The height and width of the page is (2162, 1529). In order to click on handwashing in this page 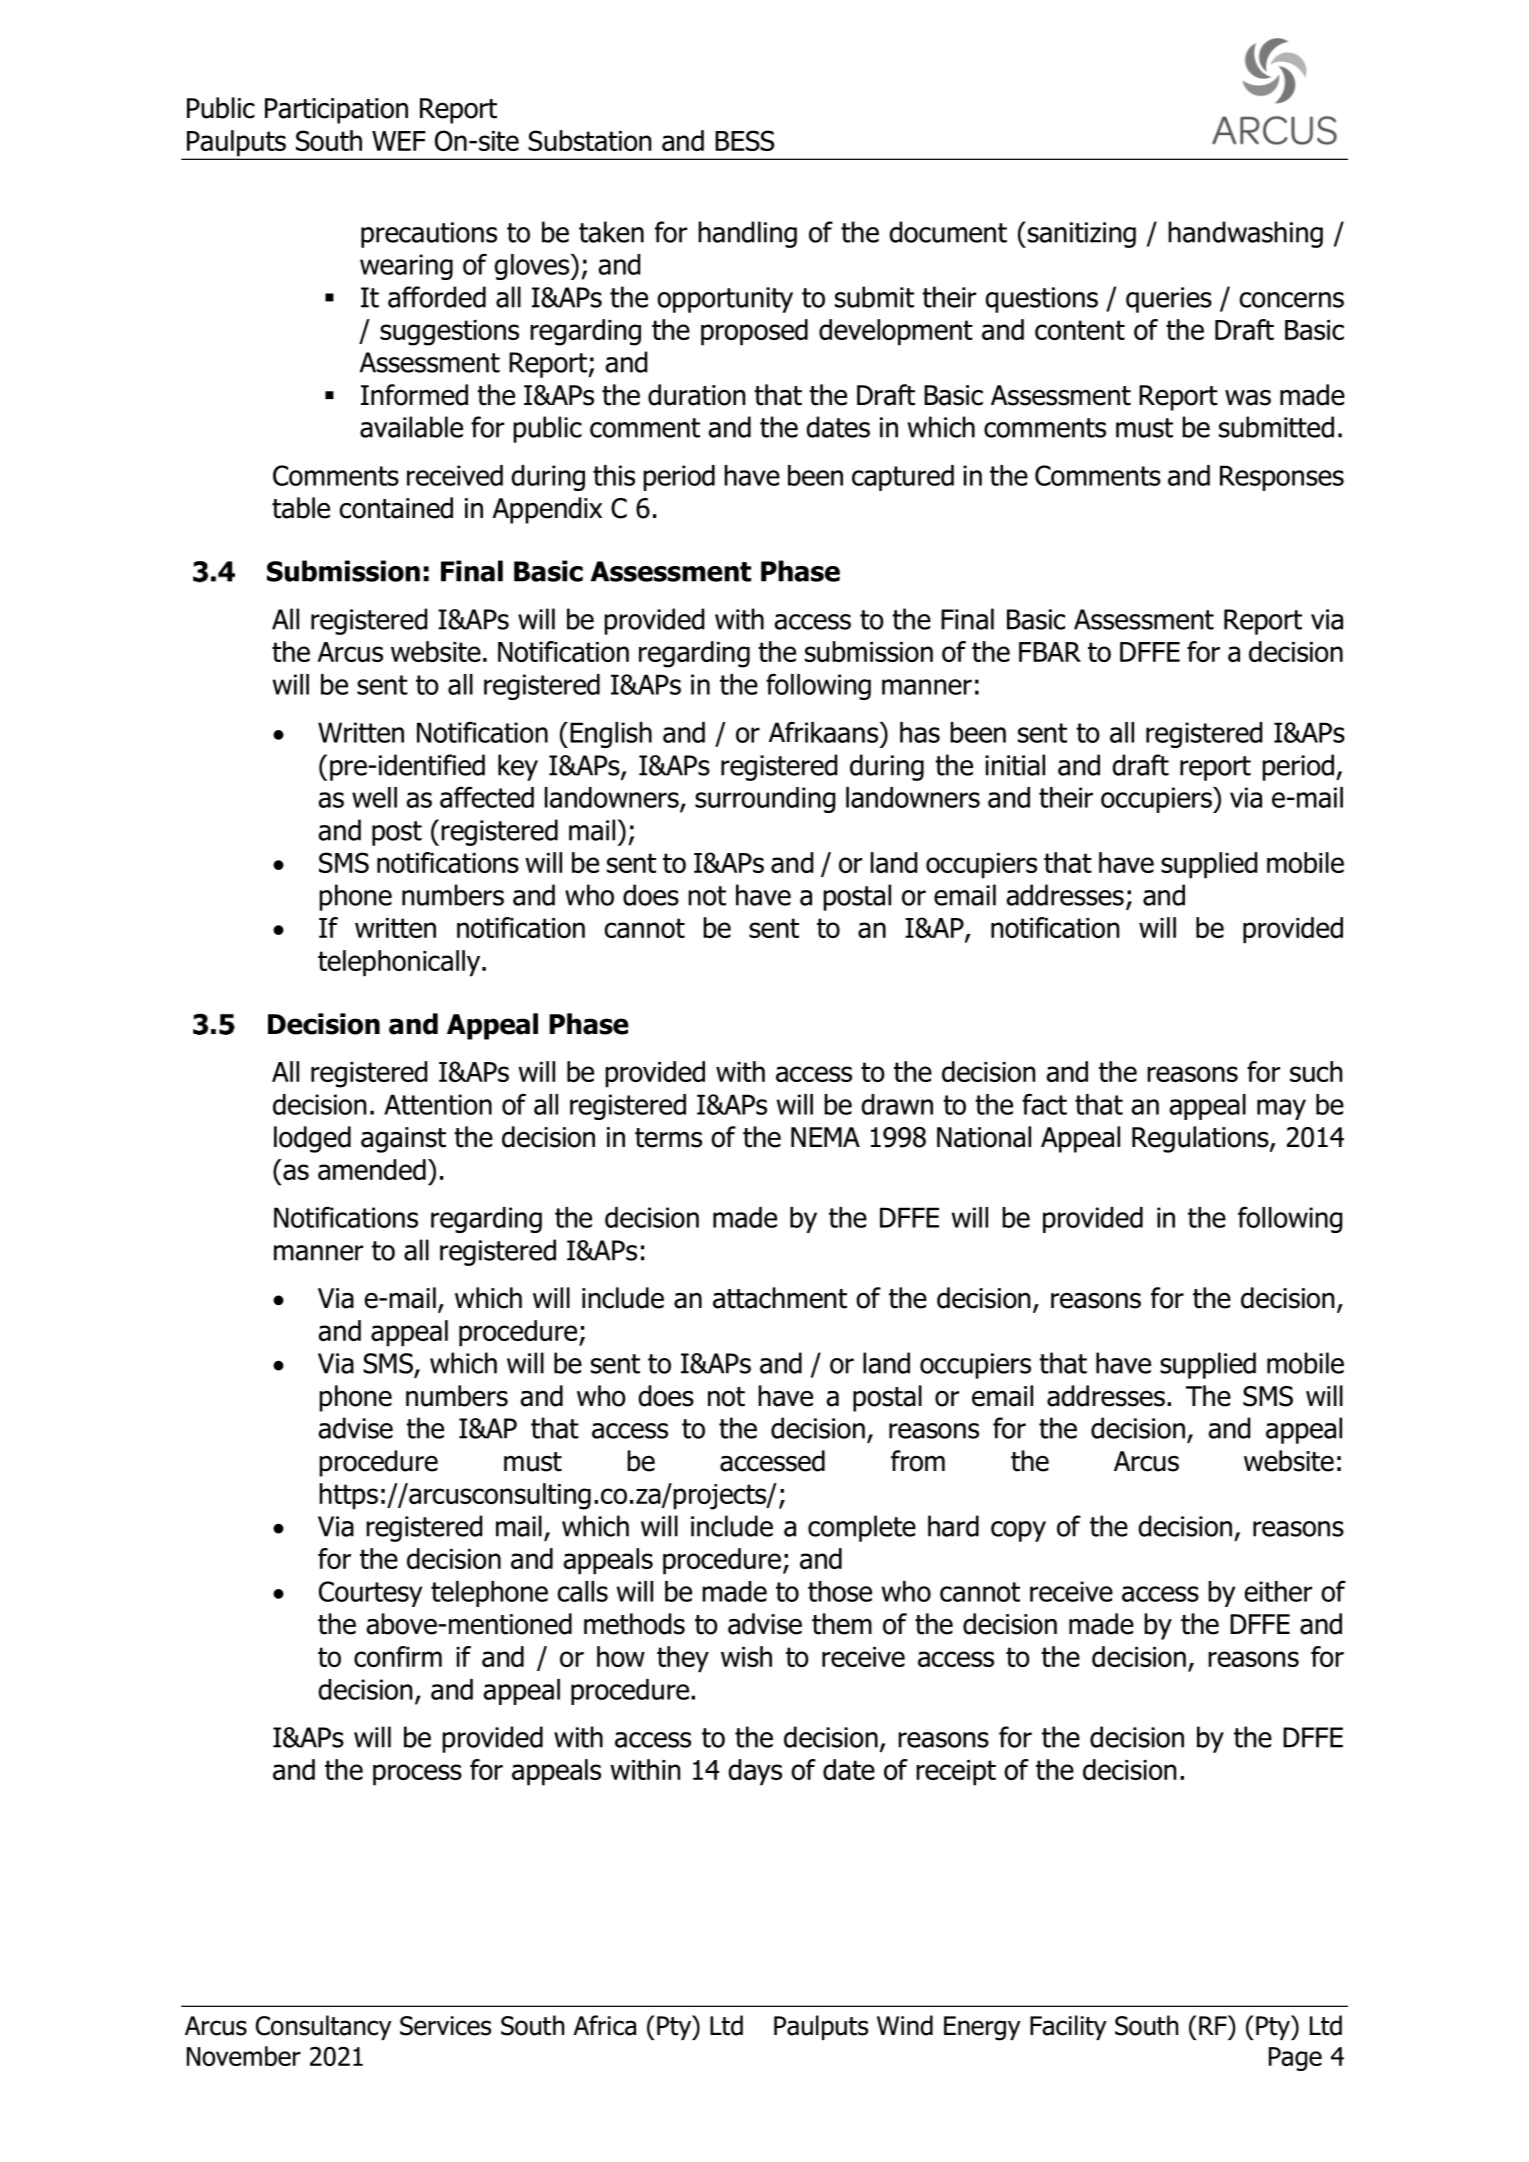, I will do `click(1245, 234)`.
